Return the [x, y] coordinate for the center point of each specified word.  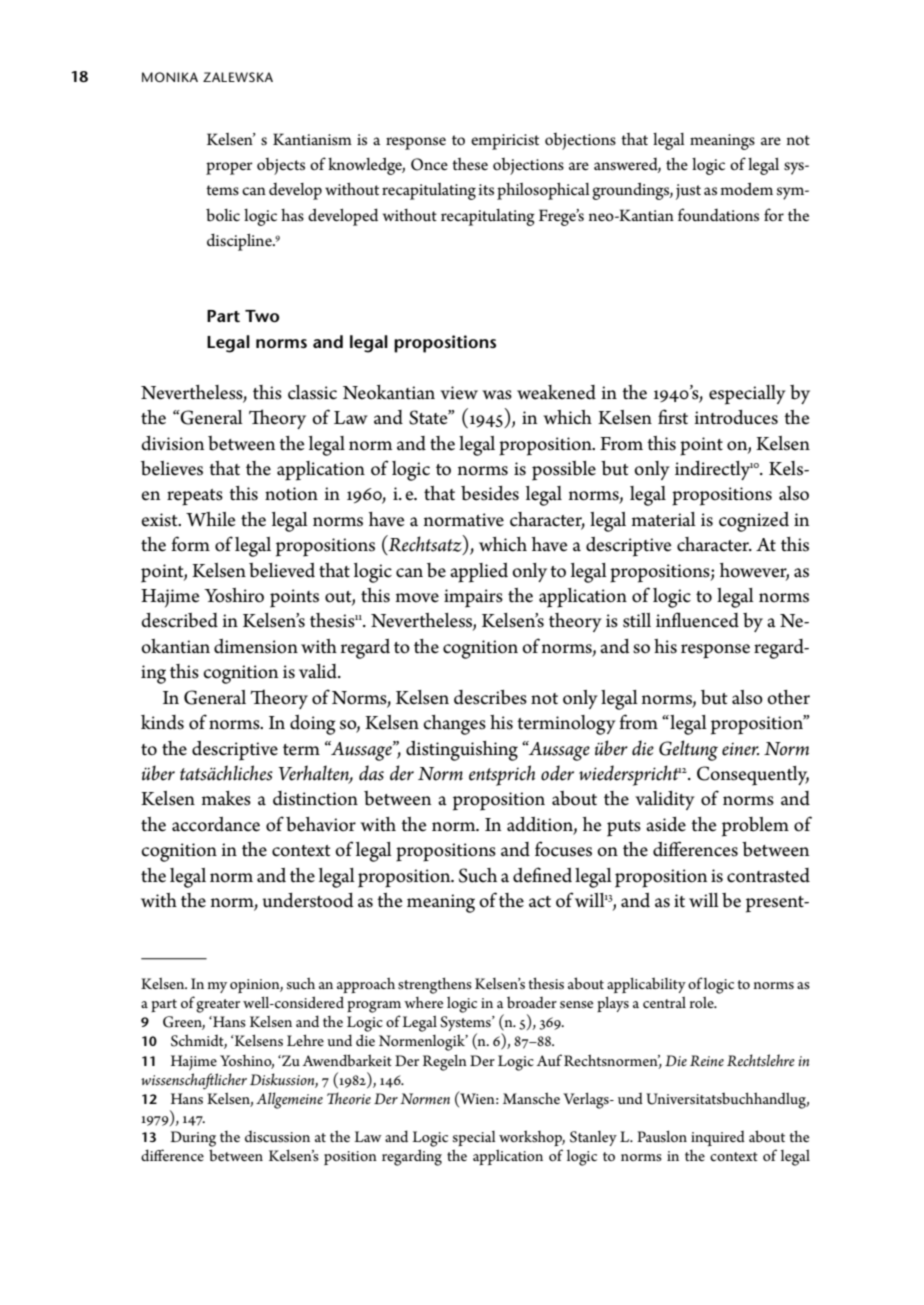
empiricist [505, 142]
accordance [216, 824]
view [459, 393]
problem [755, 827]
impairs [473, 598]
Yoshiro [234, 595]
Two [262, 316]
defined [542, 875]
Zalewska [238, 77]
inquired [718, 1138]
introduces [736, 417]
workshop [532, 1138]
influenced [697, 620]
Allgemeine [289, 1100]
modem [746, 189]
